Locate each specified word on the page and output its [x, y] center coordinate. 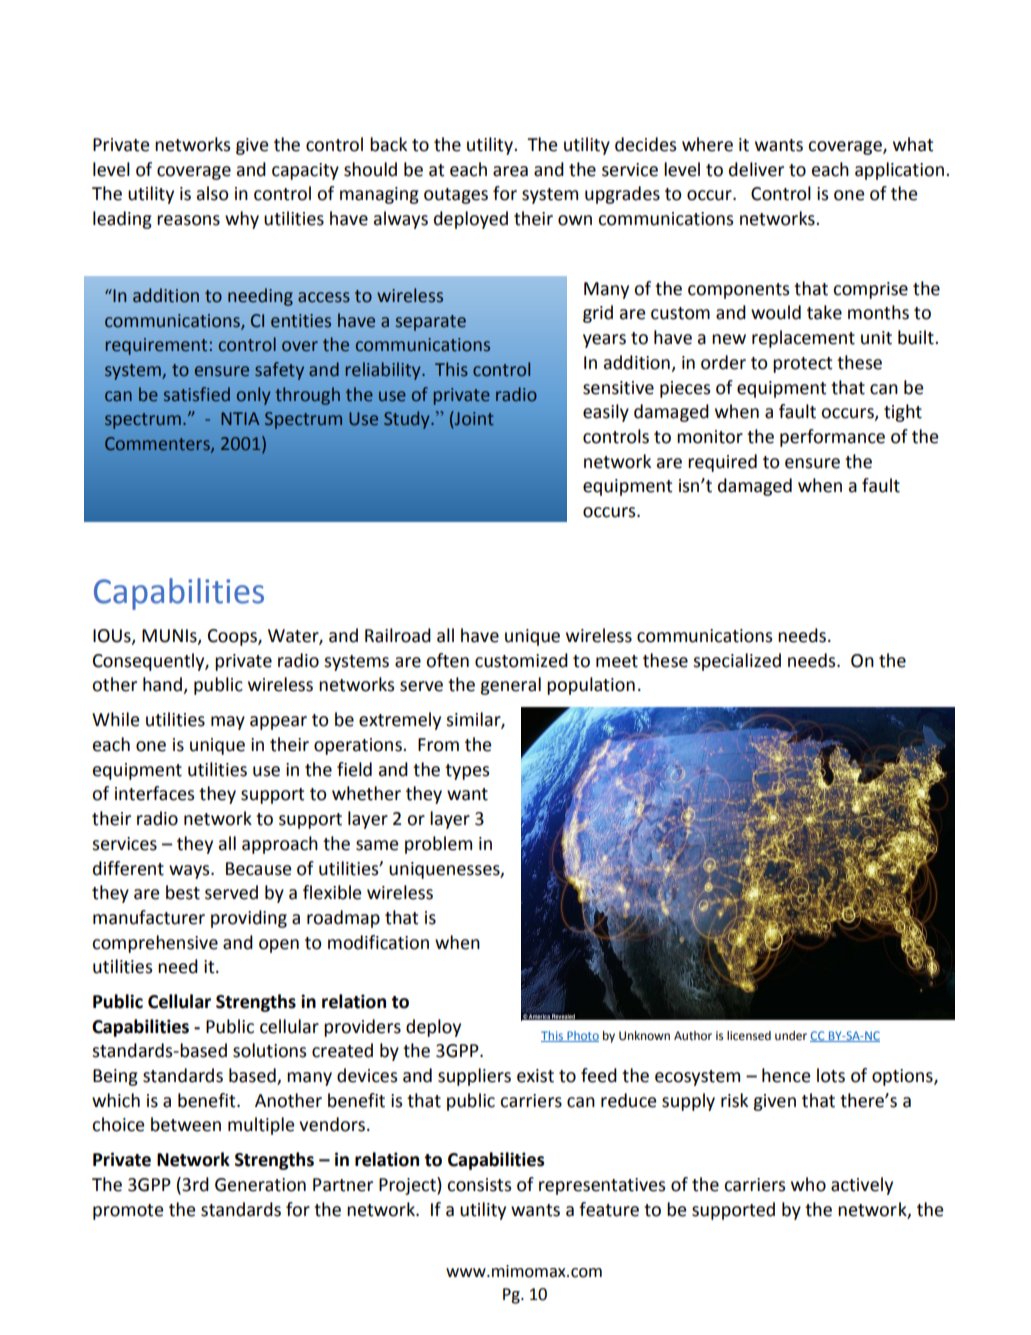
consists [479, 1185]
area [510, 171]
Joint [473, 418]
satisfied [197, 394]
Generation [260, 1185]
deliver [756, 169]
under [791, 1036]
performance [832, 438]
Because [259, 869]
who [808, 1184]
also [213, 193]
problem [438, 845]
